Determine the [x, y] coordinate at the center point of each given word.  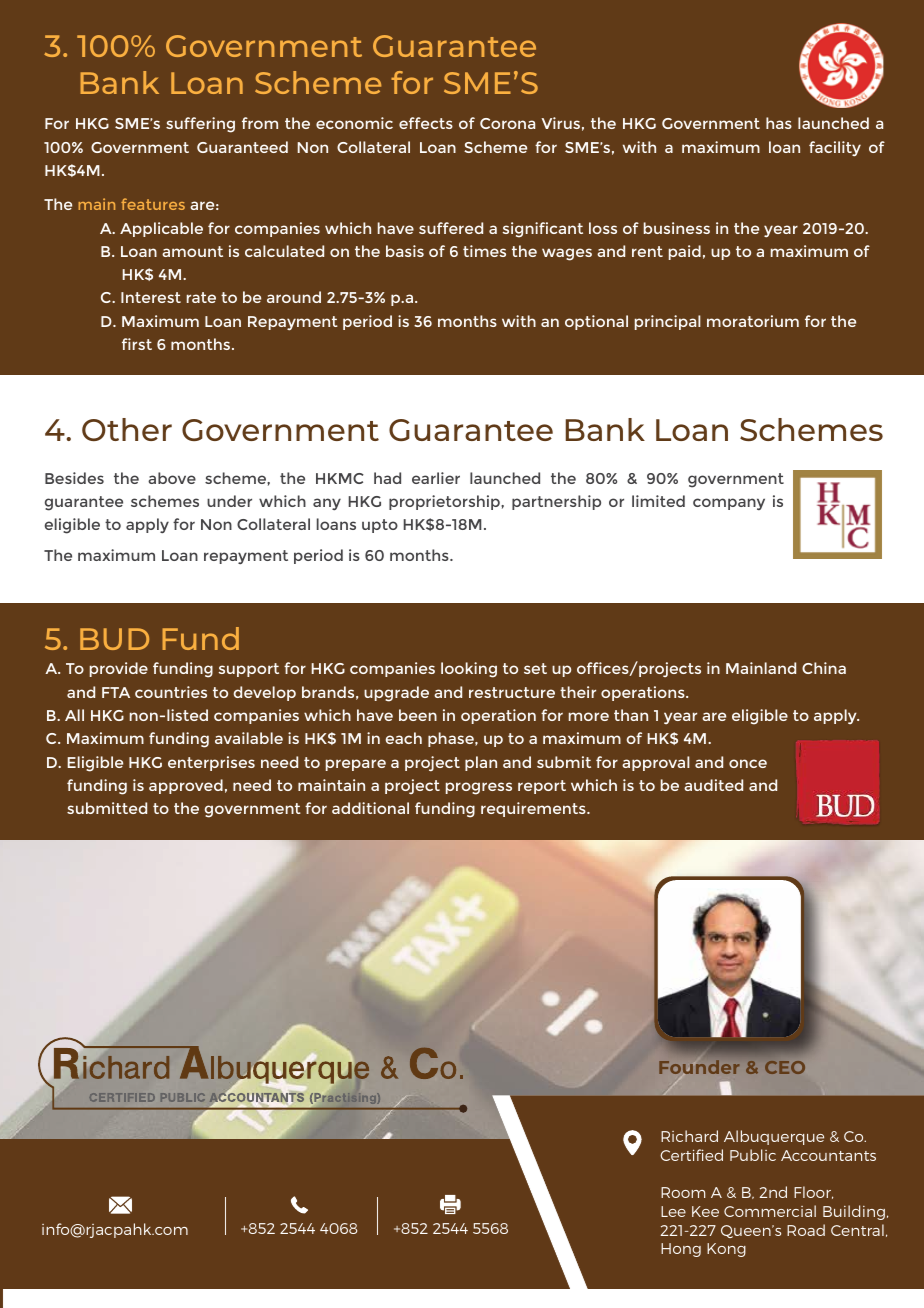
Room [683, 1192]
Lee [673, 1211]
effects [426, 123]
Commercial [770, 1211]
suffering [200, 125]
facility [835, 148]
